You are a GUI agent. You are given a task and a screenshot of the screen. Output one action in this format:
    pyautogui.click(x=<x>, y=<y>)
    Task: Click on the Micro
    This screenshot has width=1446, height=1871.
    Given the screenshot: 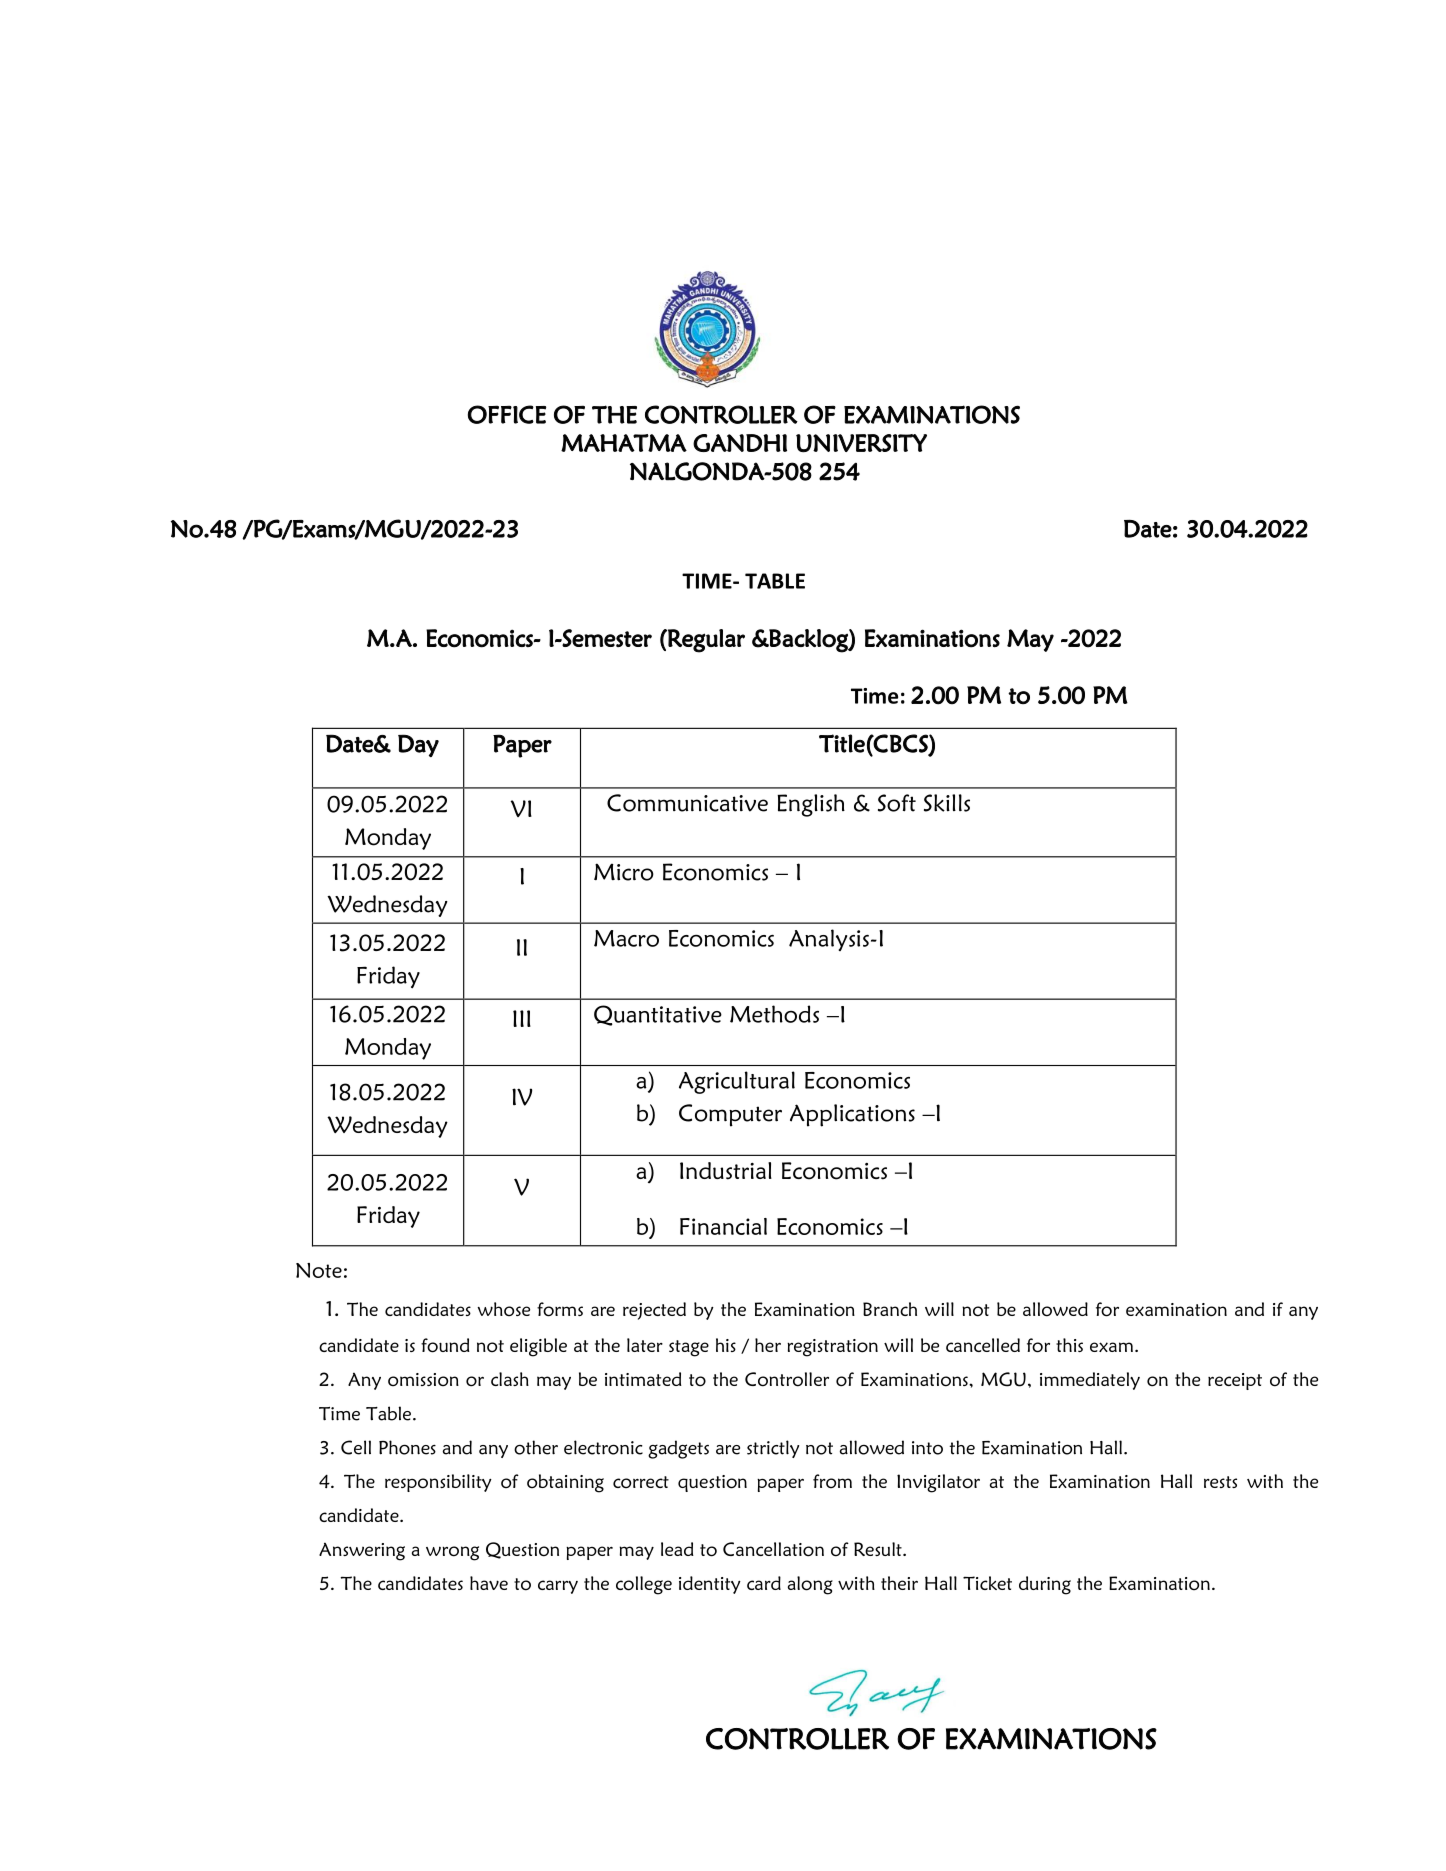 What is the action you would take?
    pyautogui.click(x=624, y=872)
